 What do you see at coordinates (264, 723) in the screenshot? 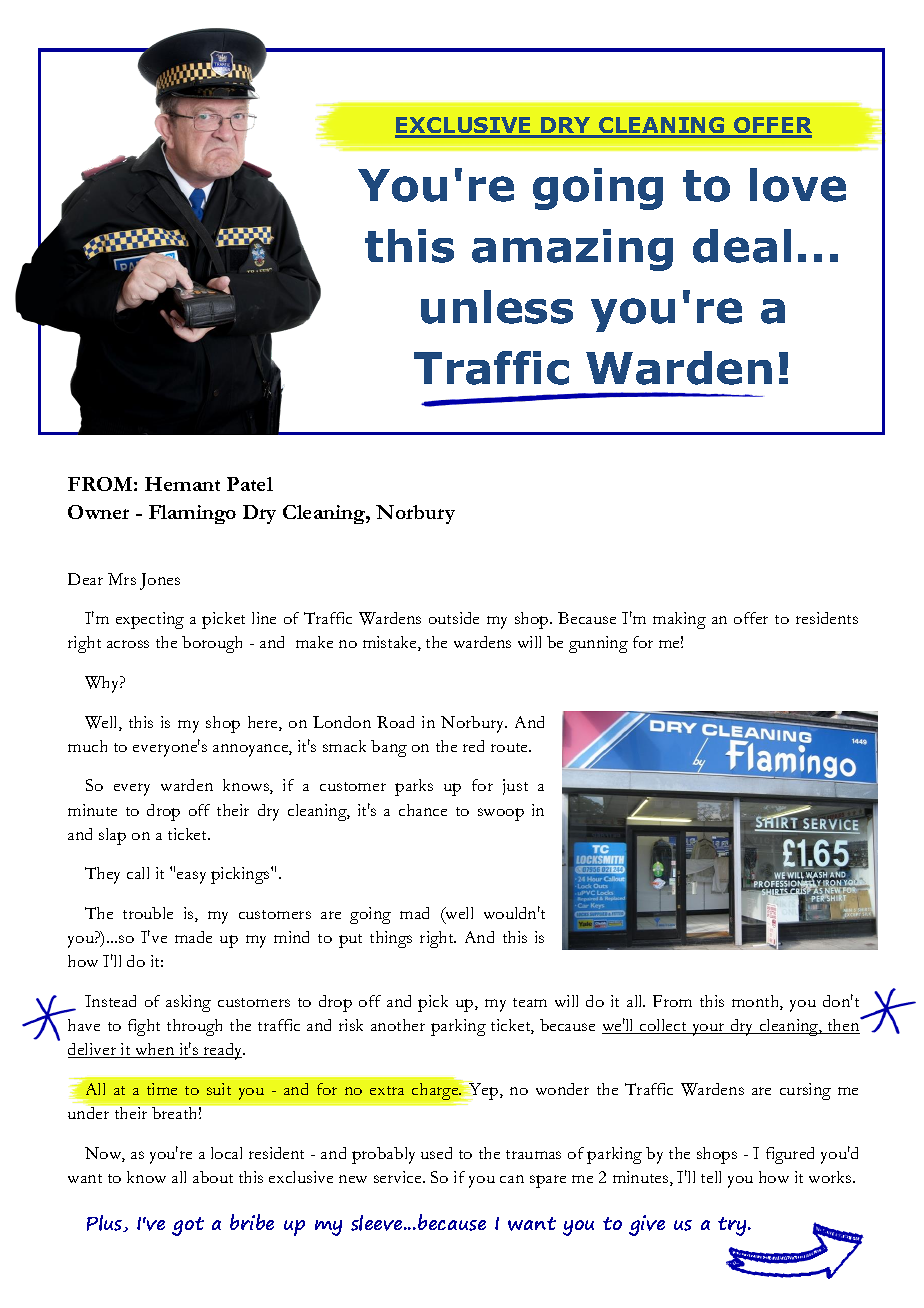
I see `here` at bounding box center [264, 723].
